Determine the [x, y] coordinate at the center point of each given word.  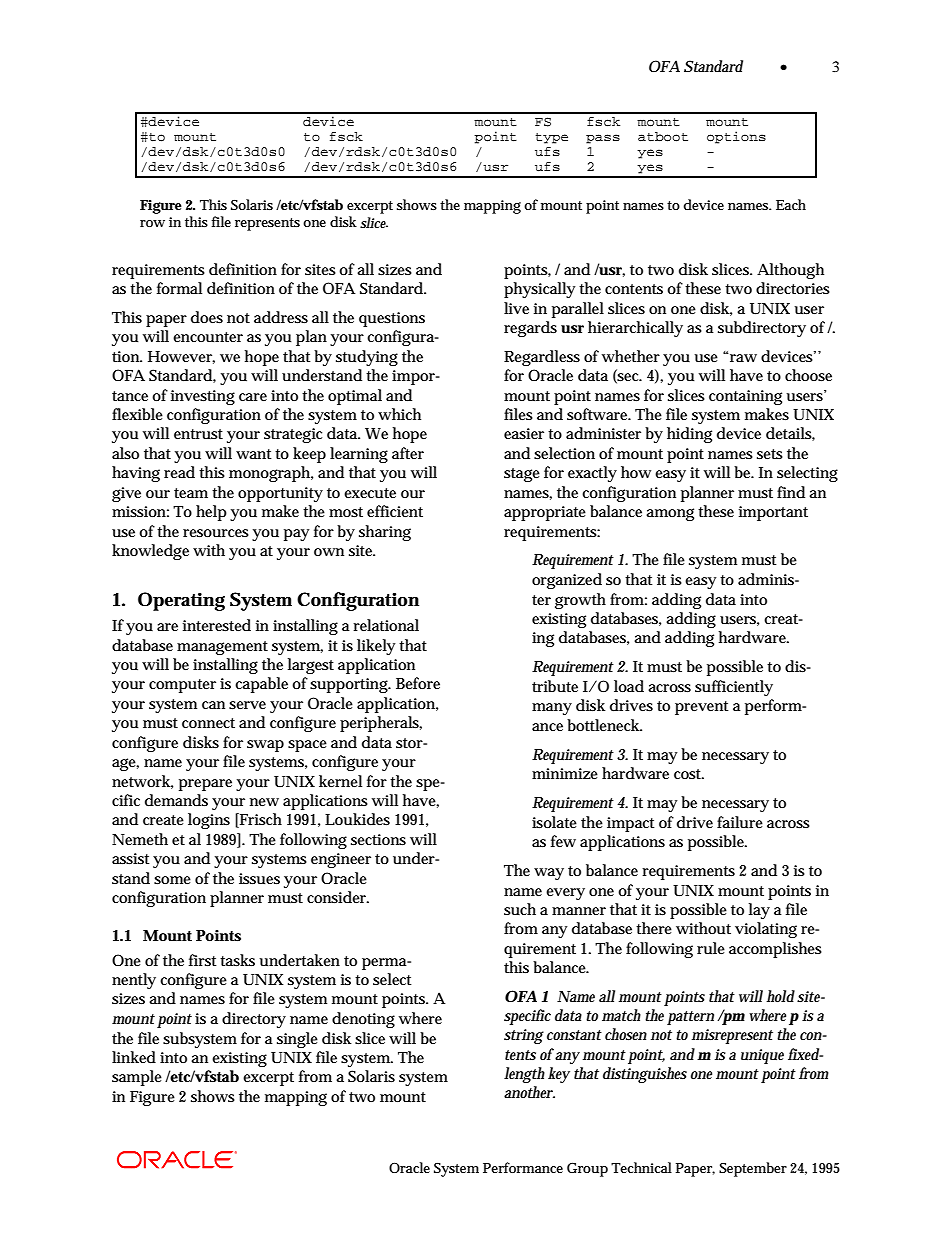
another [529, 1092]
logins [209, 821]
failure [740, 822]
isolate [554, 822]
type [551, 138]
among [670, 514]
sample [137, 1078]
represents [267, 224]
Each [791, 204]
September [753, 1169]
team [191, 493]
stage [522, 475]
